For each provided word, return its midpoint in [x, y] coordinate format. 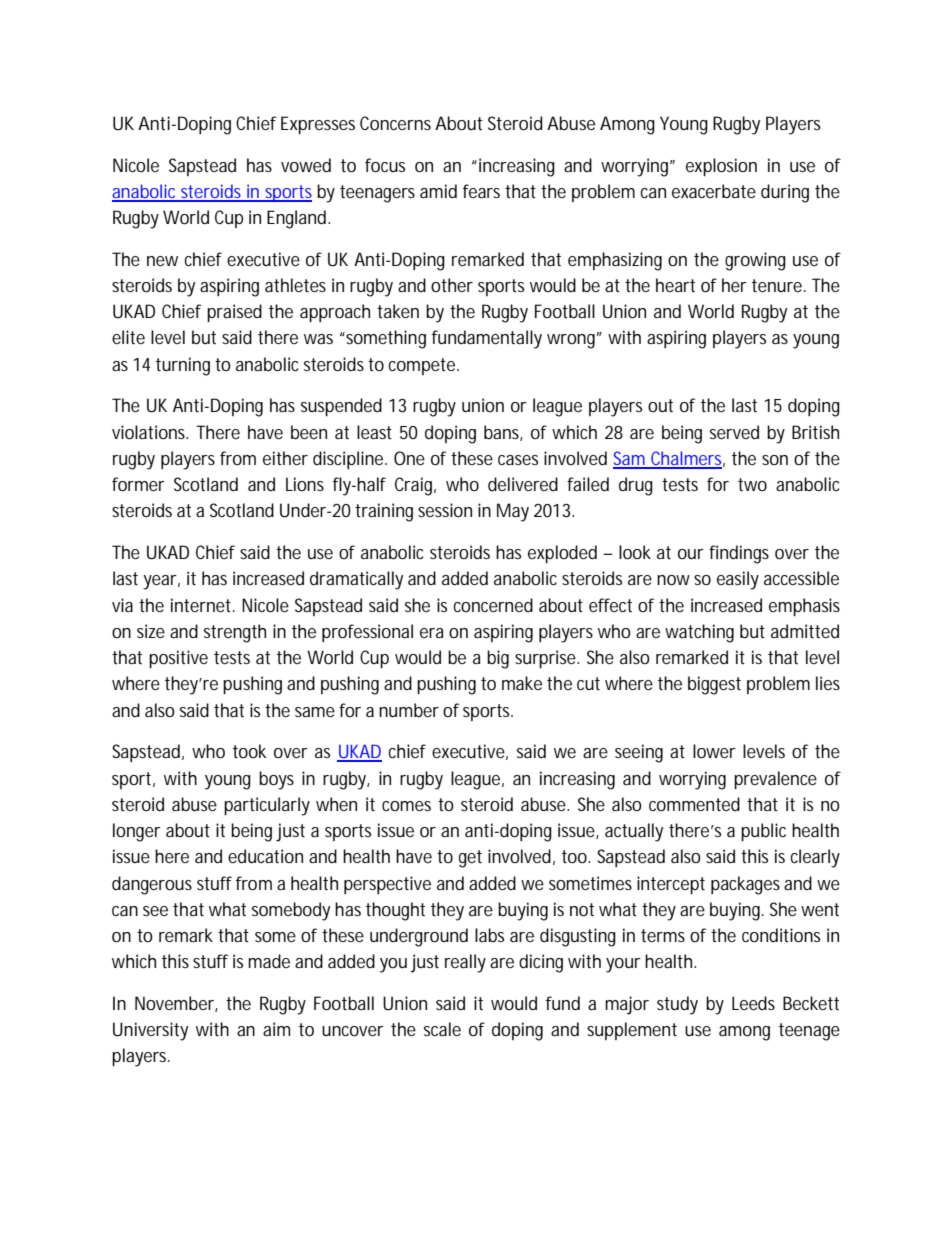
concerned [493, 605]
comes [406, 806]
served [734, 432]
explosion [721, 167]
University [150, 1031]
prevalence [775, 780]
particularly [267, 806]
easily [738, 580]
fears [481, 191]
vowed [306, 165]
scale [442, 1029]
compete [422, 366]
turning [183, 366]
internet [201, 605]
